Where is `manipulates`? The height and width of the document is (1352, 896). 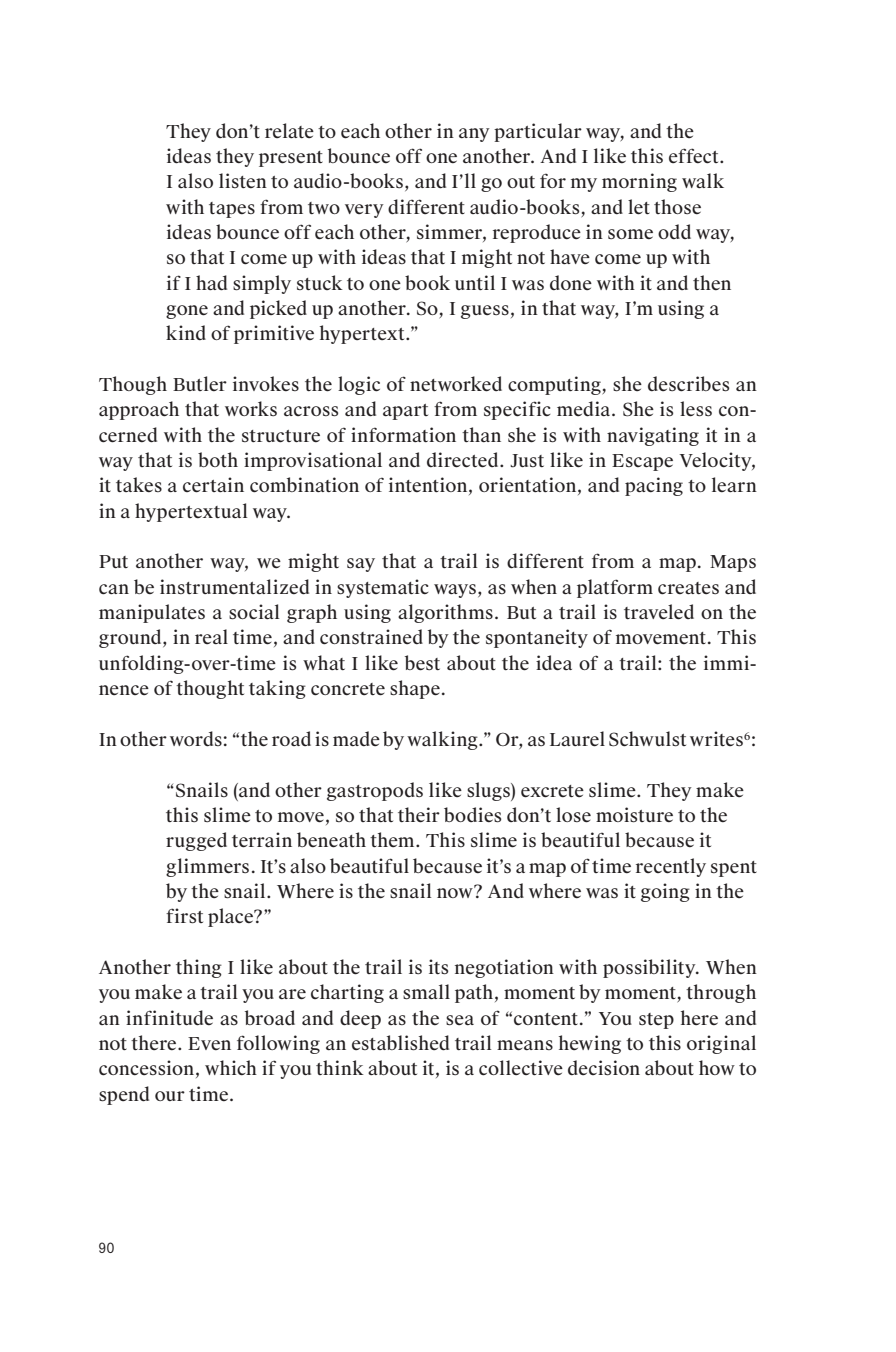 manipulates is located at coordinates (152, 613).
